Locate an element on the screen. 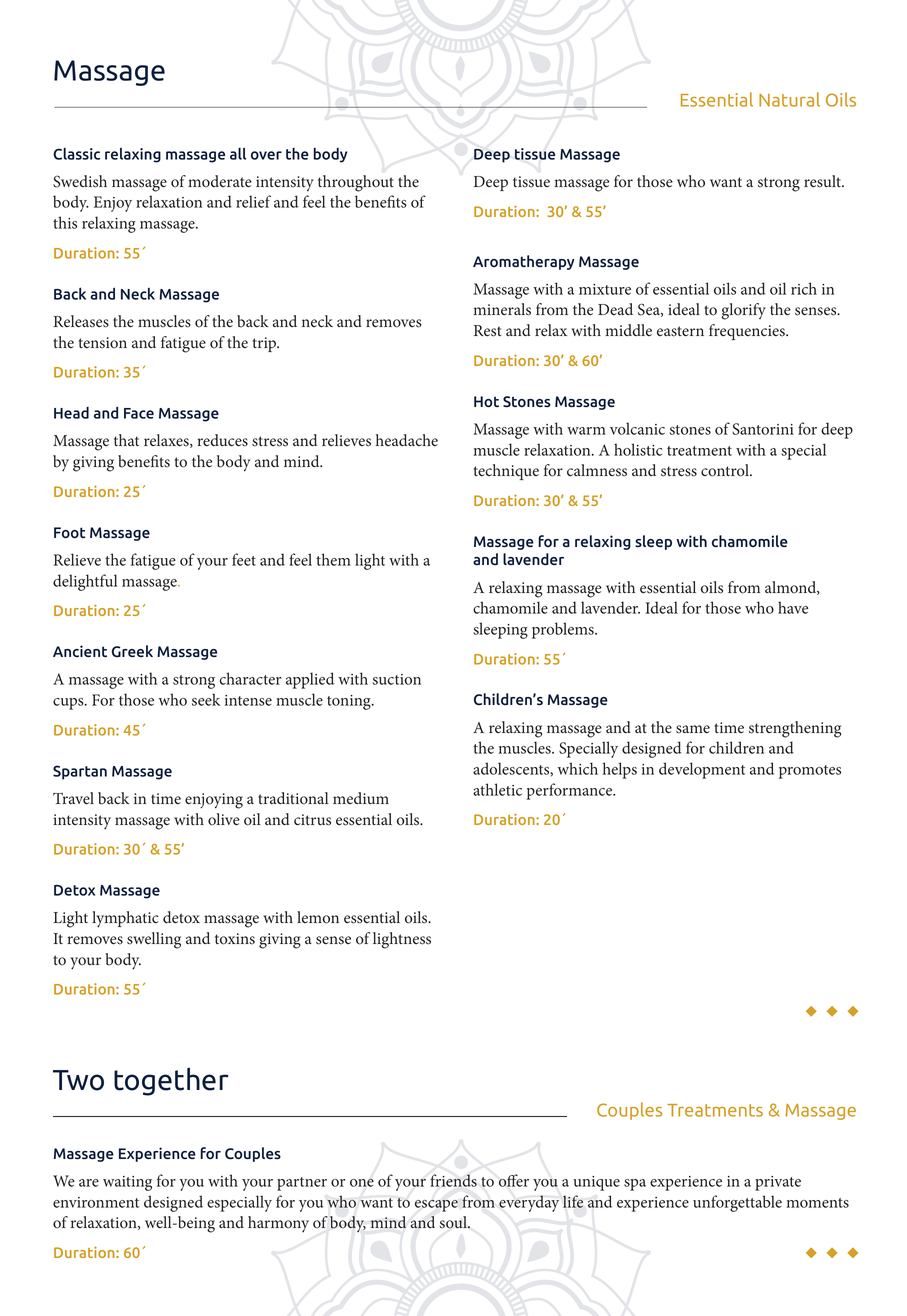  Natural is located at coordinates (789, 99).
